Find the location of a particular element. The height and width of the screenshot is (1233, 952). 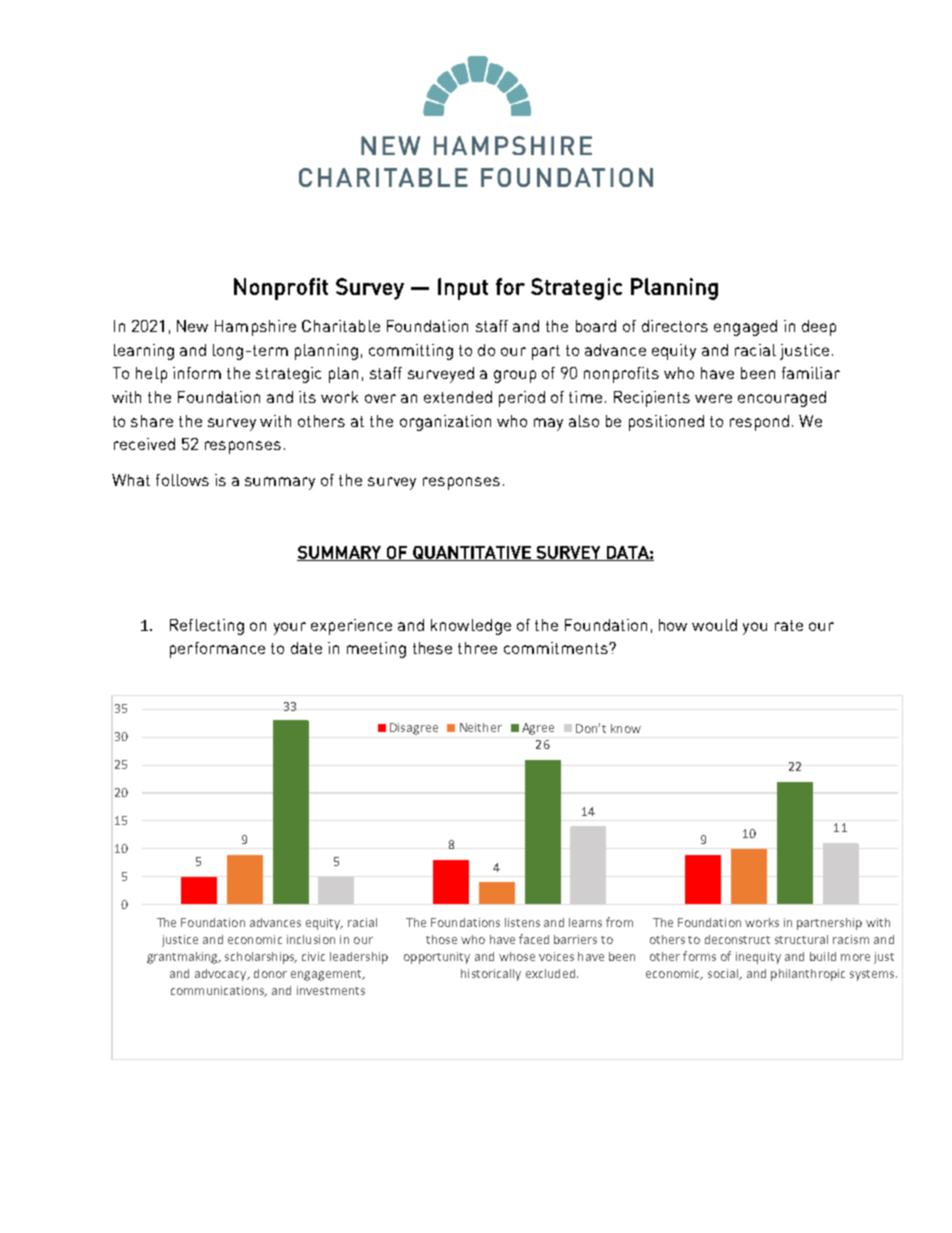

advocacy is located at coordinates (222, 975).
